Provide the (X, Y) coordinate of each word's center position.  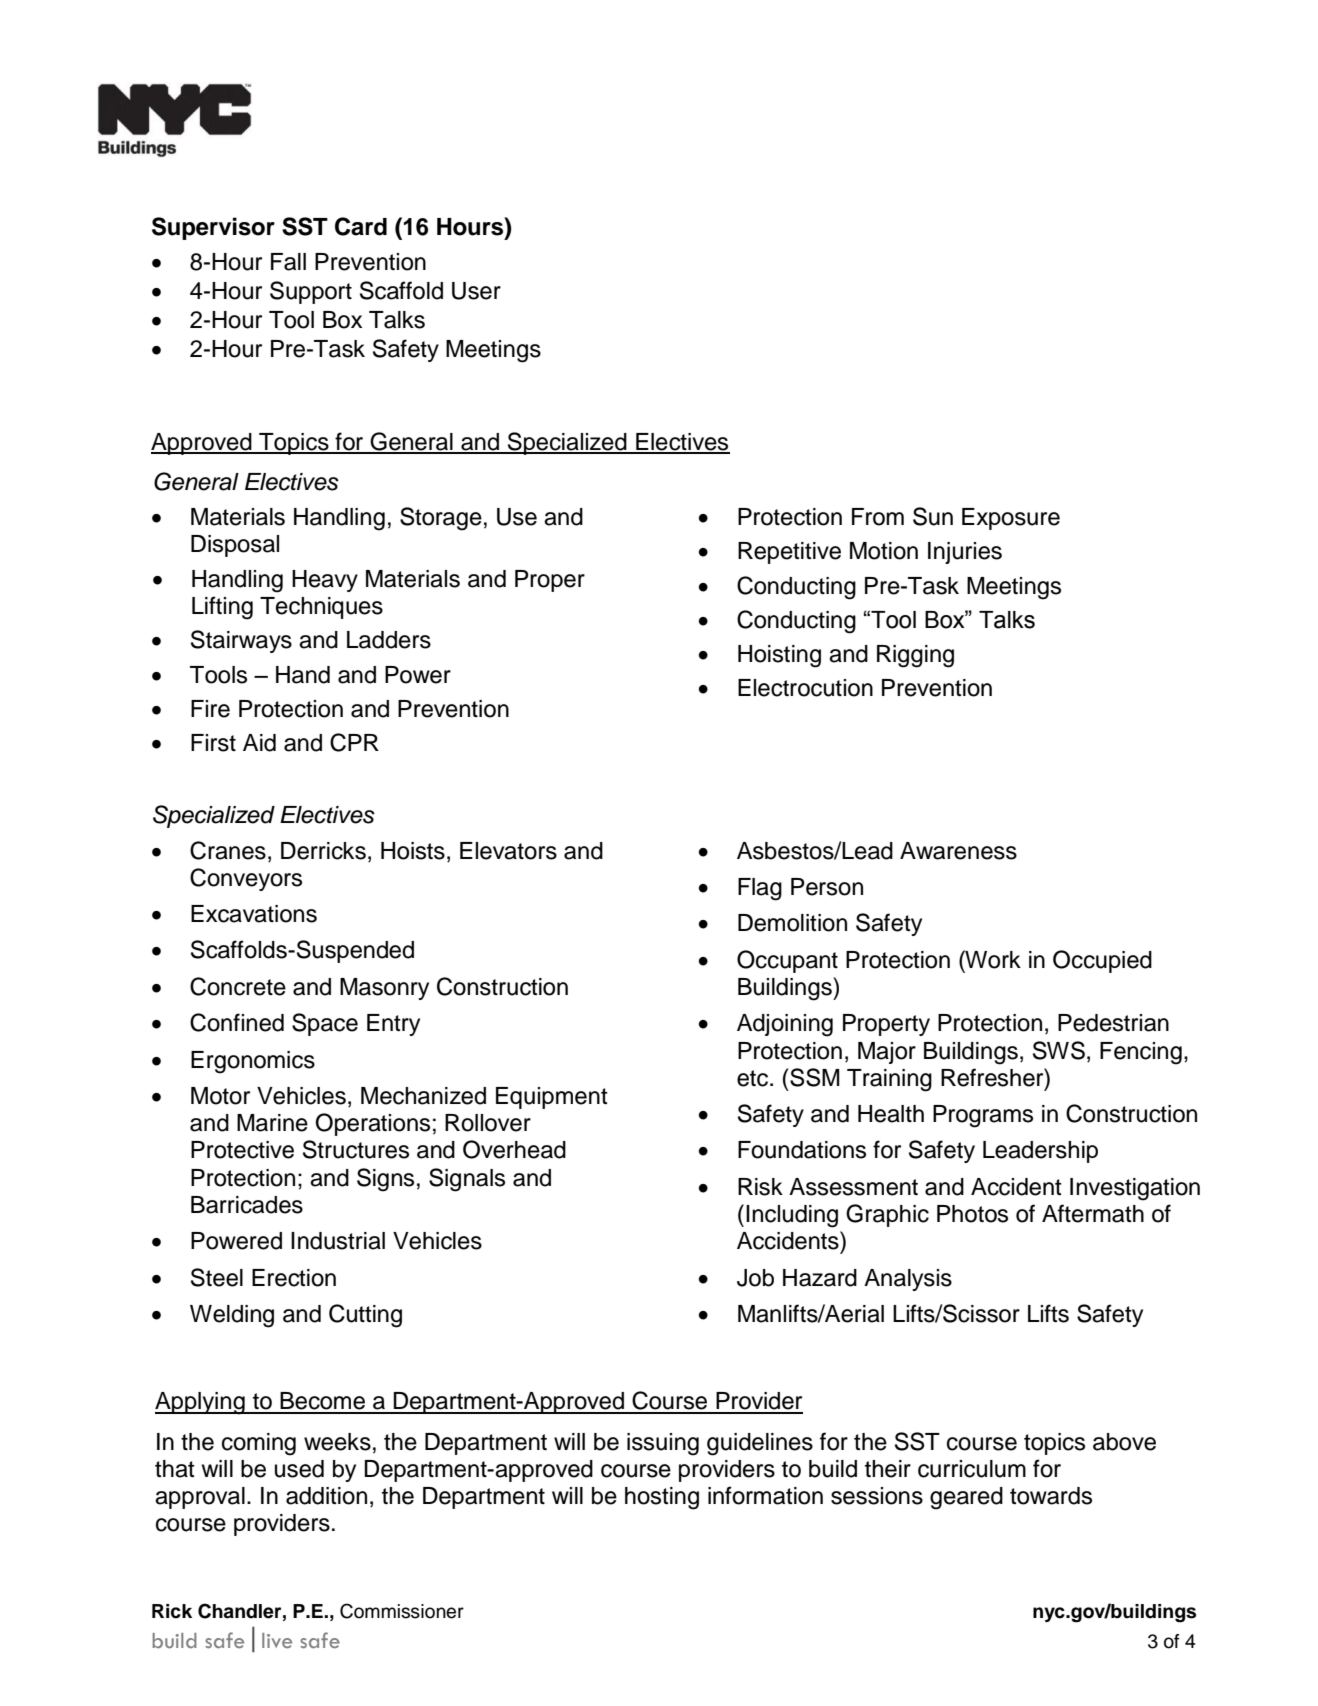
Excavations (254, 914)
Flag (760, 889)
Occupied (1102, 961)
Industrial (338, 1241)
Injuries (965, 553)
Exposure (1011, 519)
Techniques (321, 608)
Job (755, 1278)
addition (326, 1496)
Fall (288, 262)
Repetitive (789, 553)
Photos (972, 1214)
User (476, 291)
